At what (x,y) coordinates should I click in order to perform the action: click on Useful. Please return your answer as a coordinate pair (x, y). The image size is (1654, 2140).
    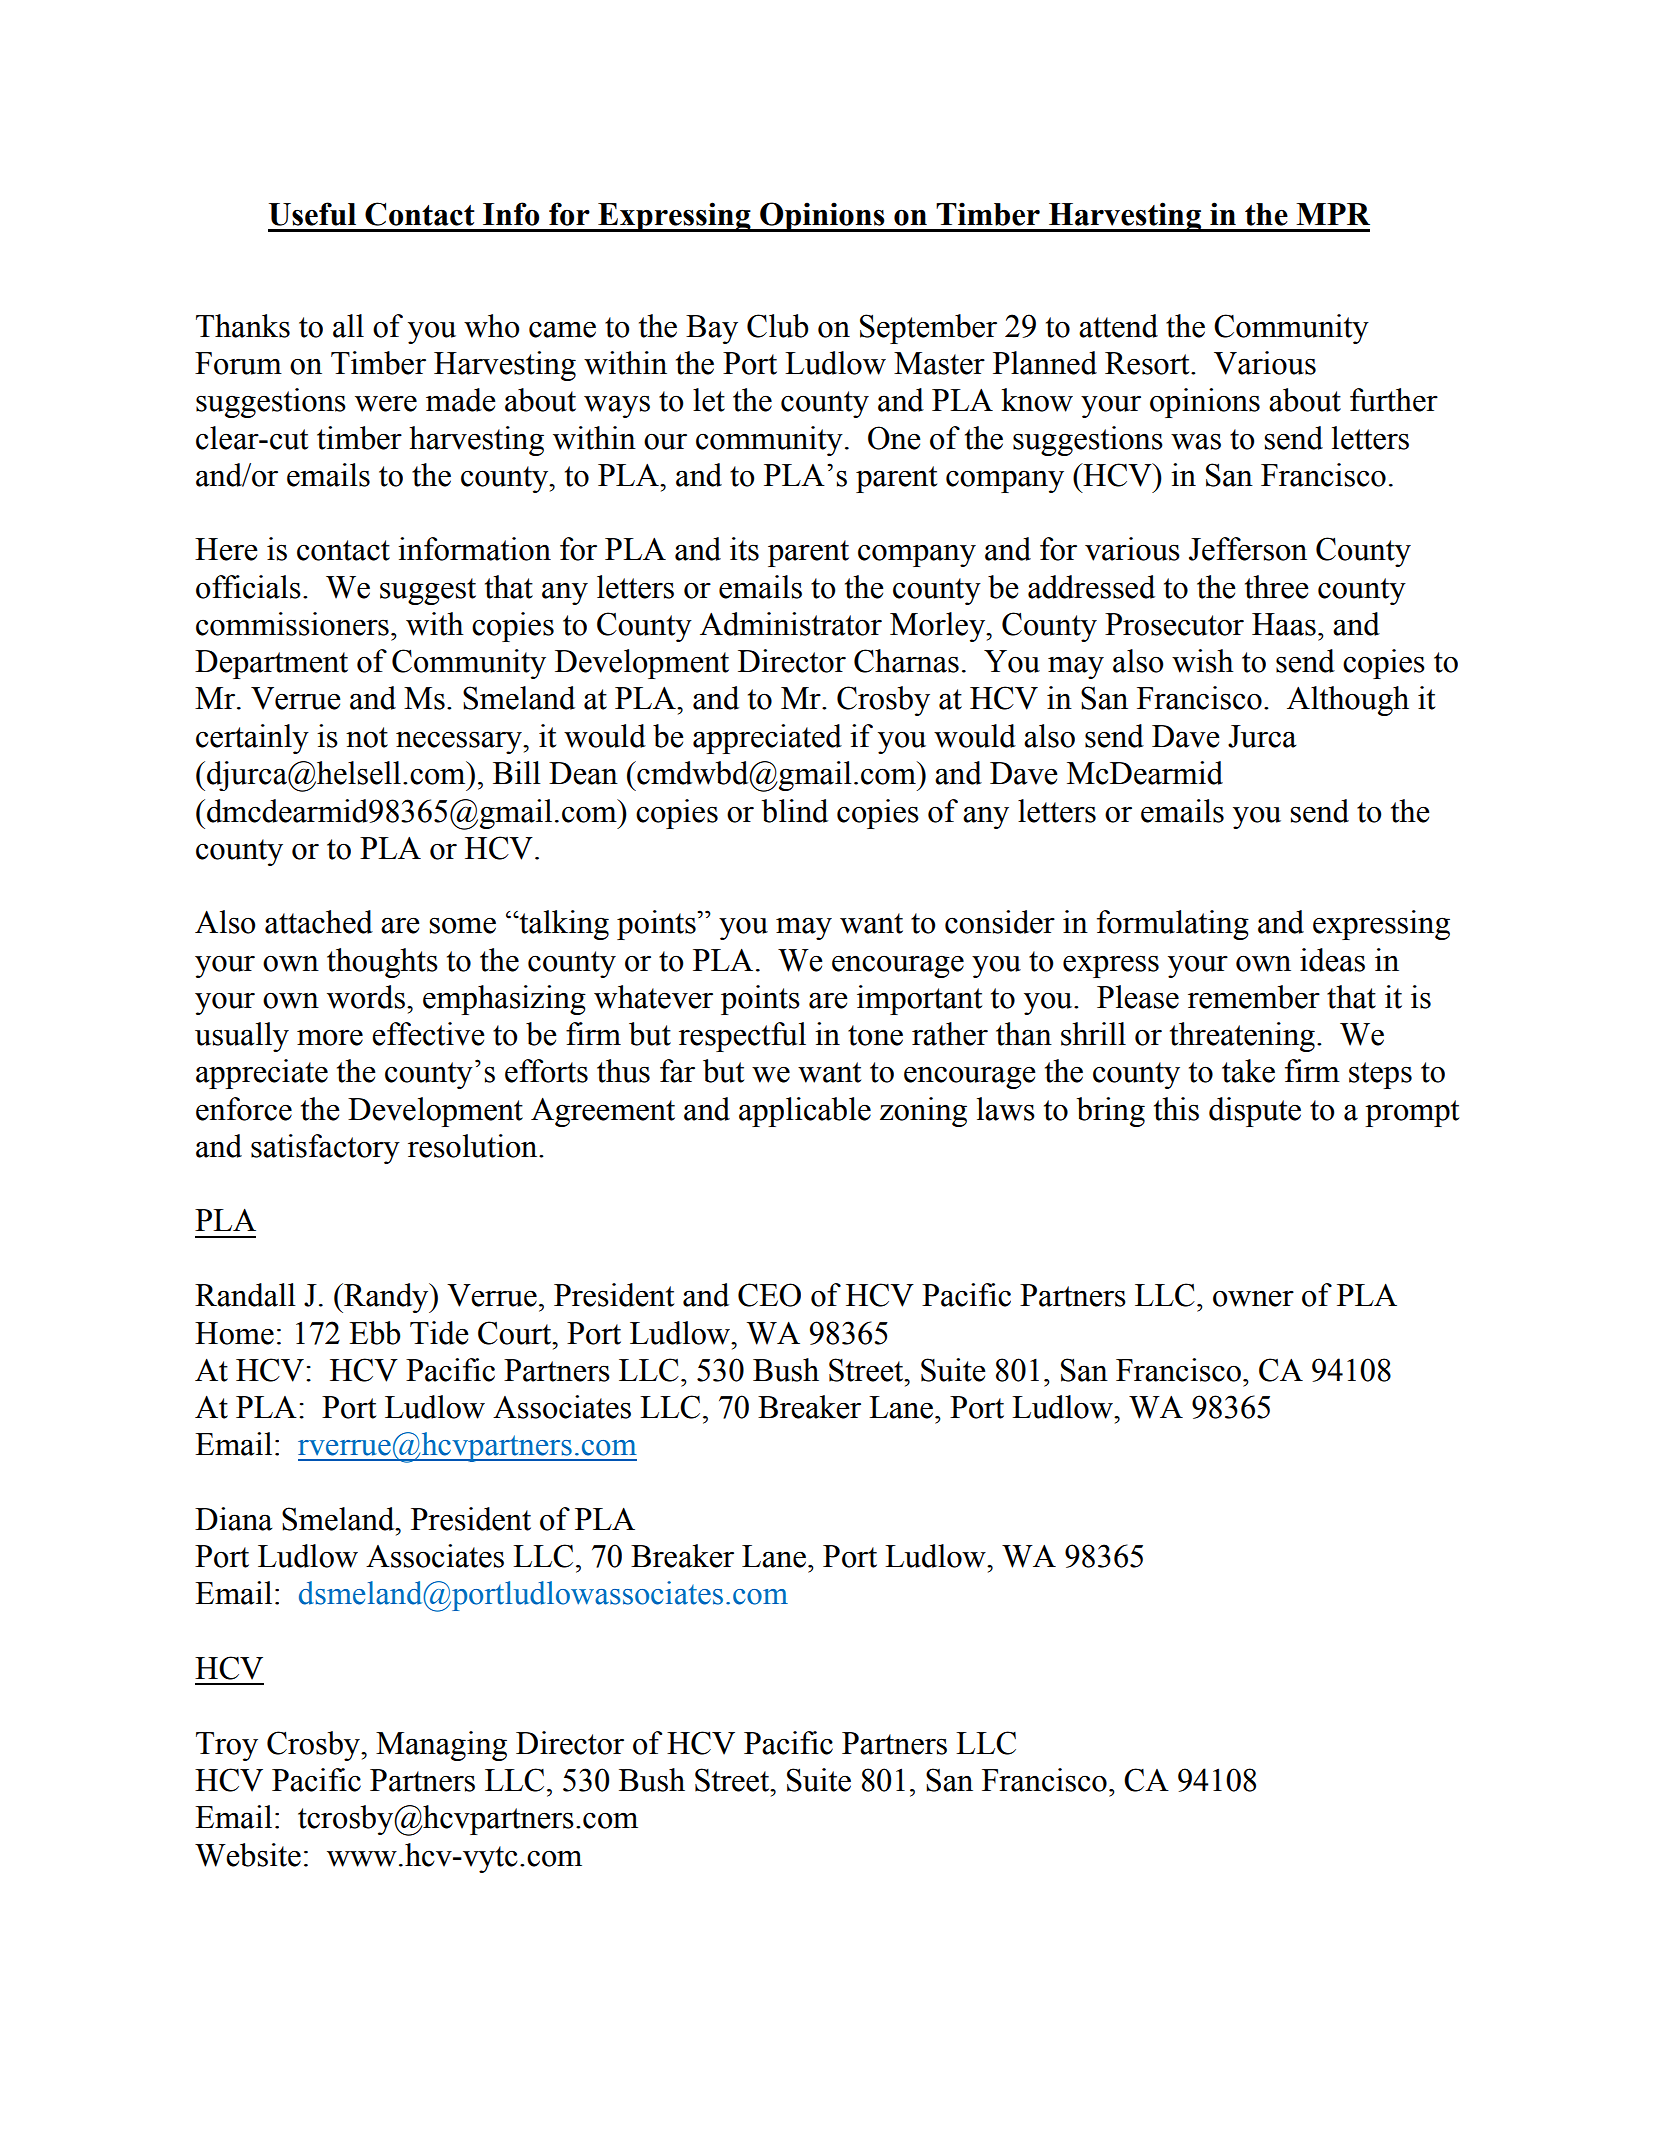
    Looking at the image, I should click on (312, 214).
